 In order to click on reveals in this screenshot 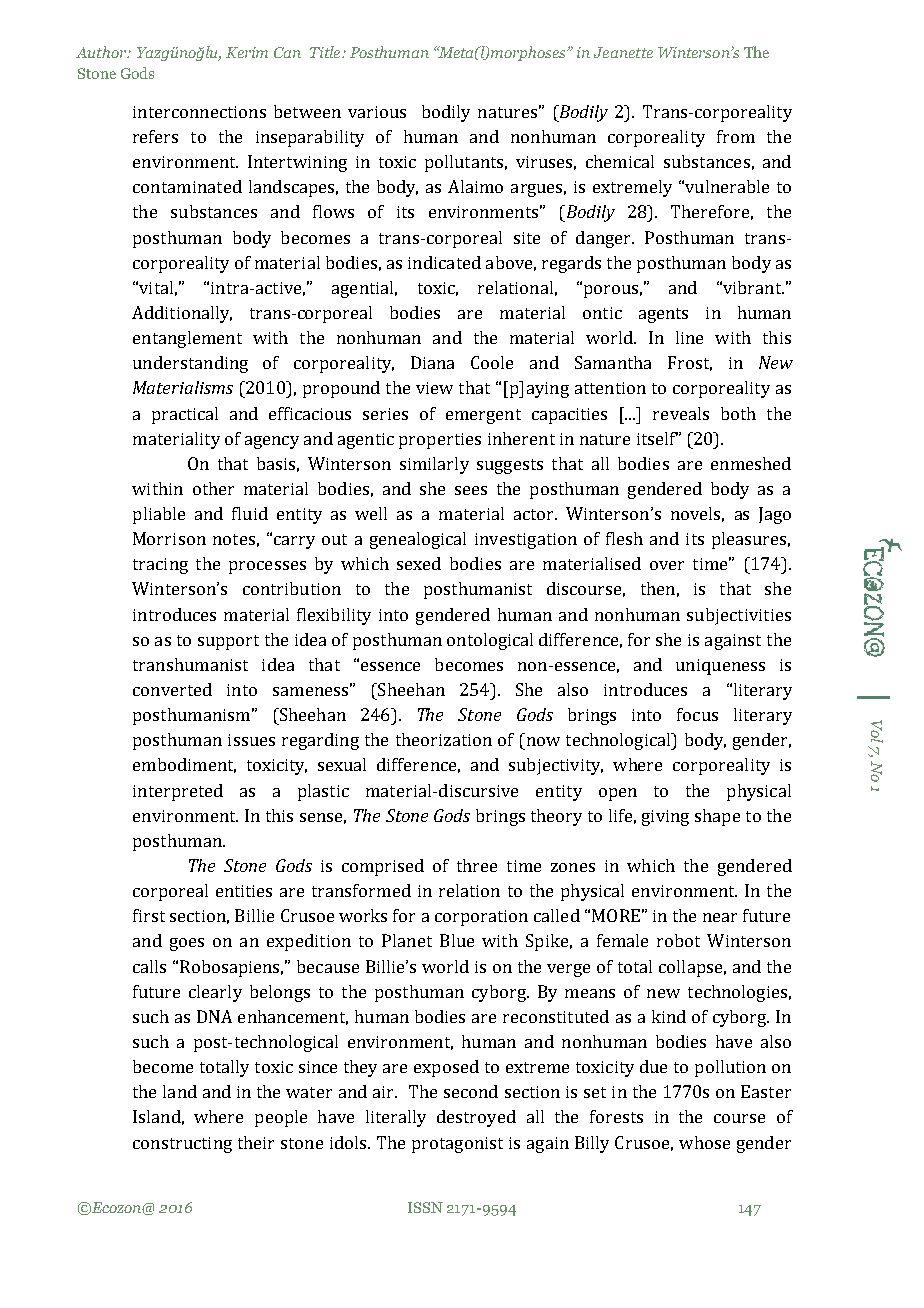, I will do `click(681, 413)`.
